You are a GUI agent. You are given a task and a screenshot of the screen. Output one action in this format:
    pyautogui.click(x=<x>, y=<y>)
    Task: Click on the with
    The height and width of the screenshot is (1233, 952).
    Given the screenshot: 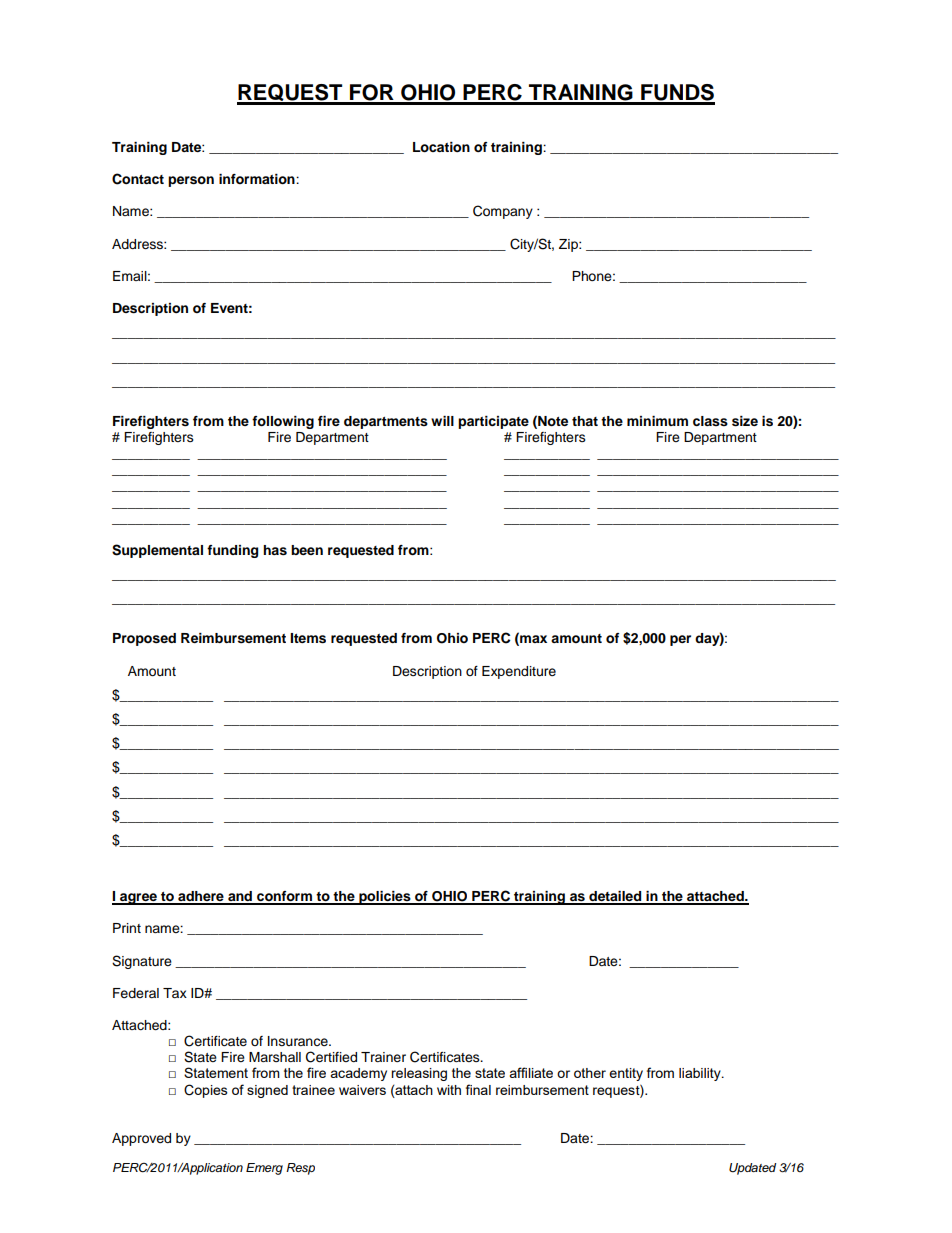 What is the action you would take?
    pyautogui.click(x=449, y=1090)
